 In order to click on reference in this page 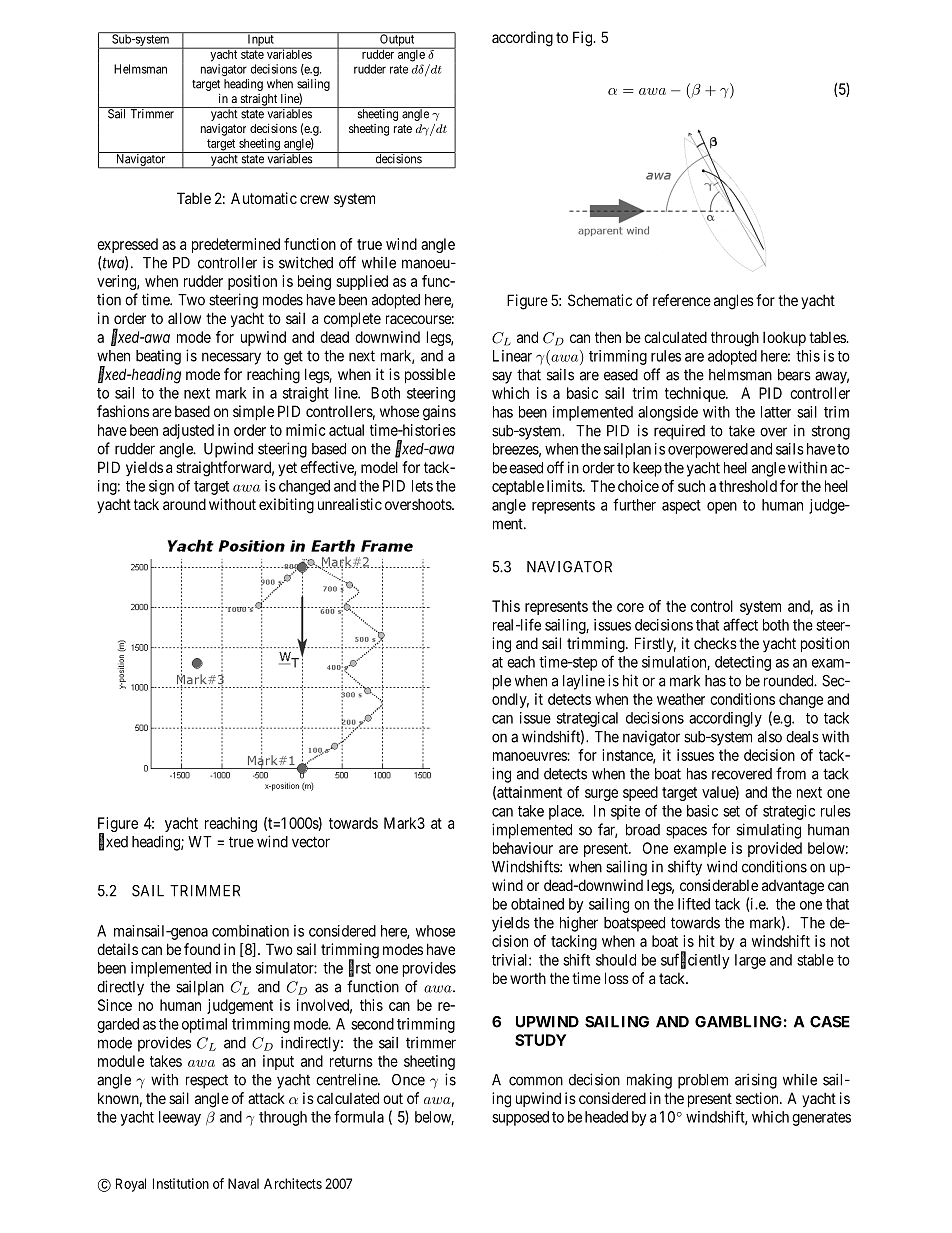, I will do `click(682, 300)`.
